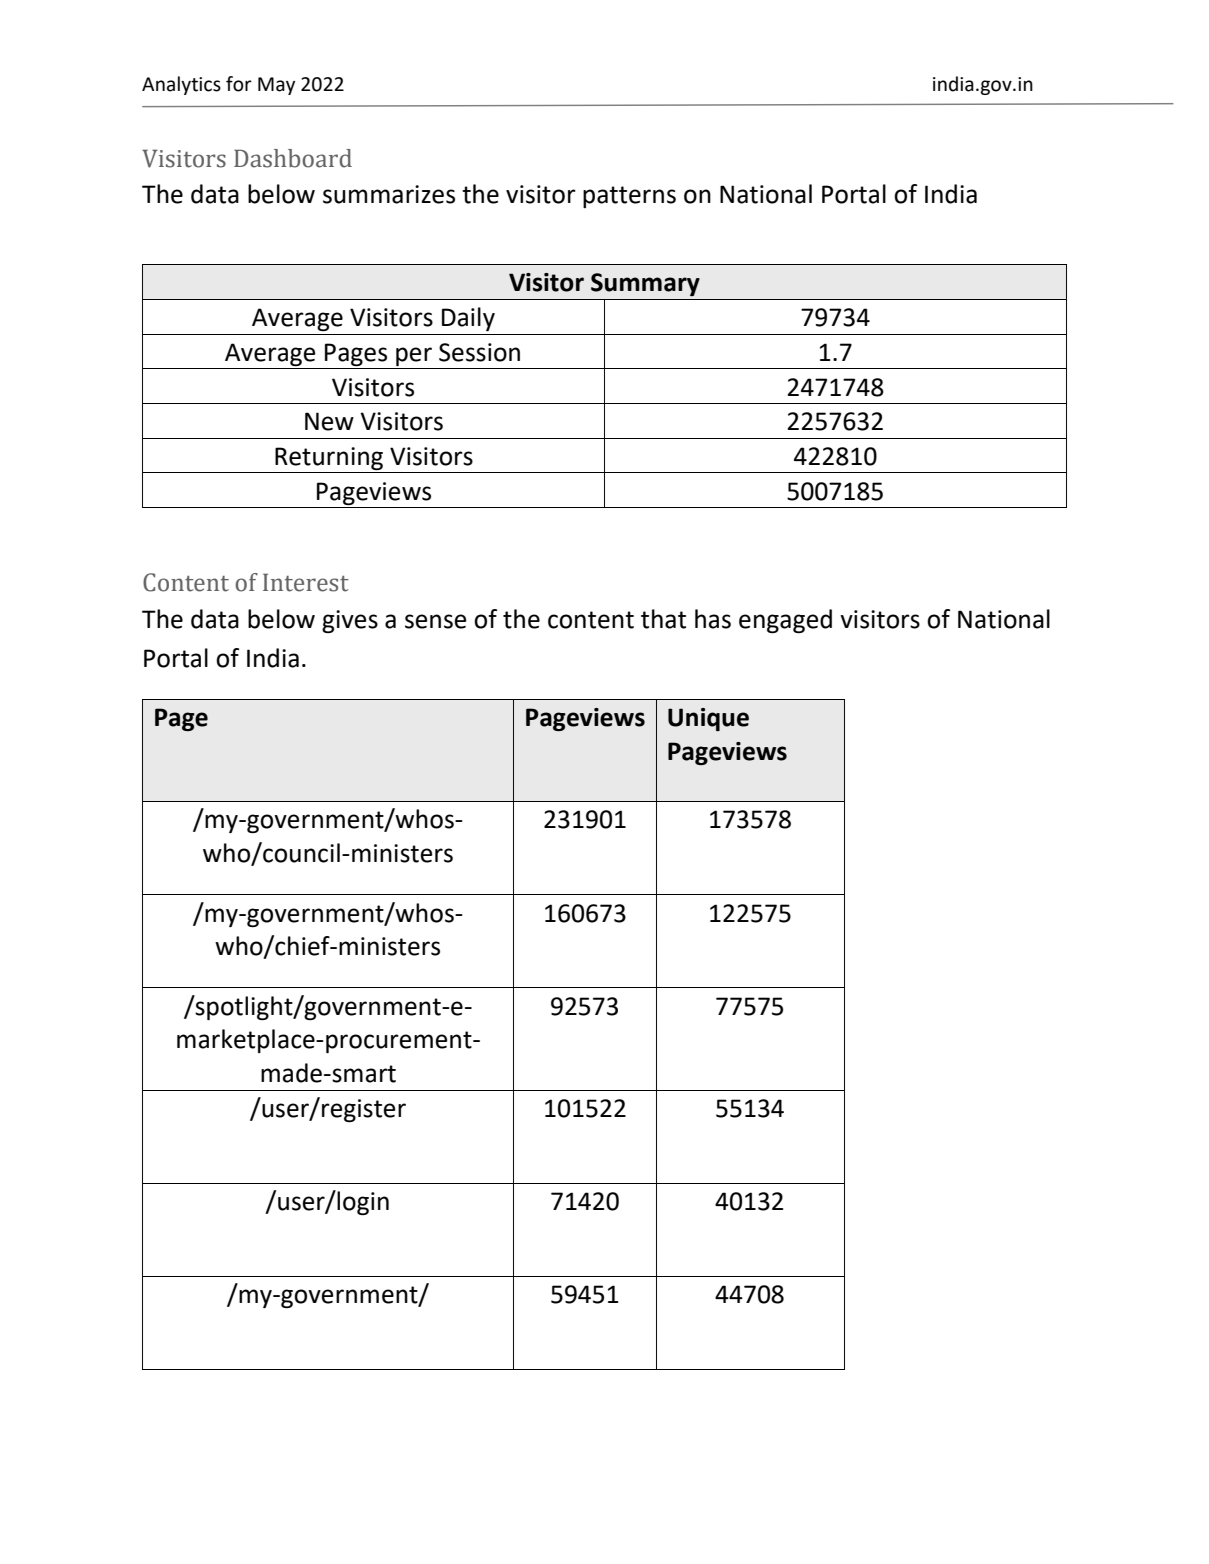 The width and height of the document is (1209, 1564). Describe the element at coordinates (389, 194) in the document. I see `summarizes` at that location.
